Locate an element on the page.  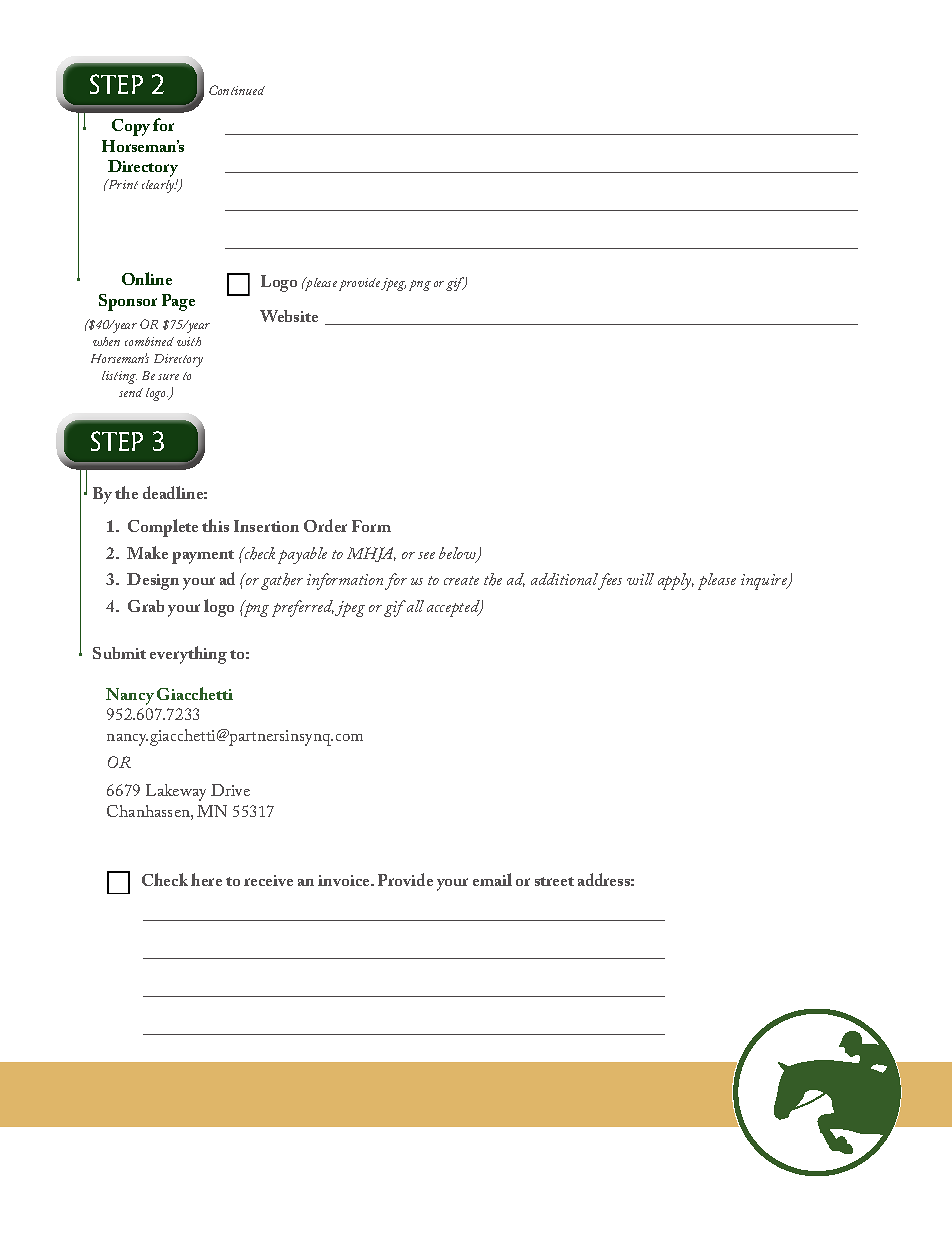
Copy is located at coordinates (131, 127).
